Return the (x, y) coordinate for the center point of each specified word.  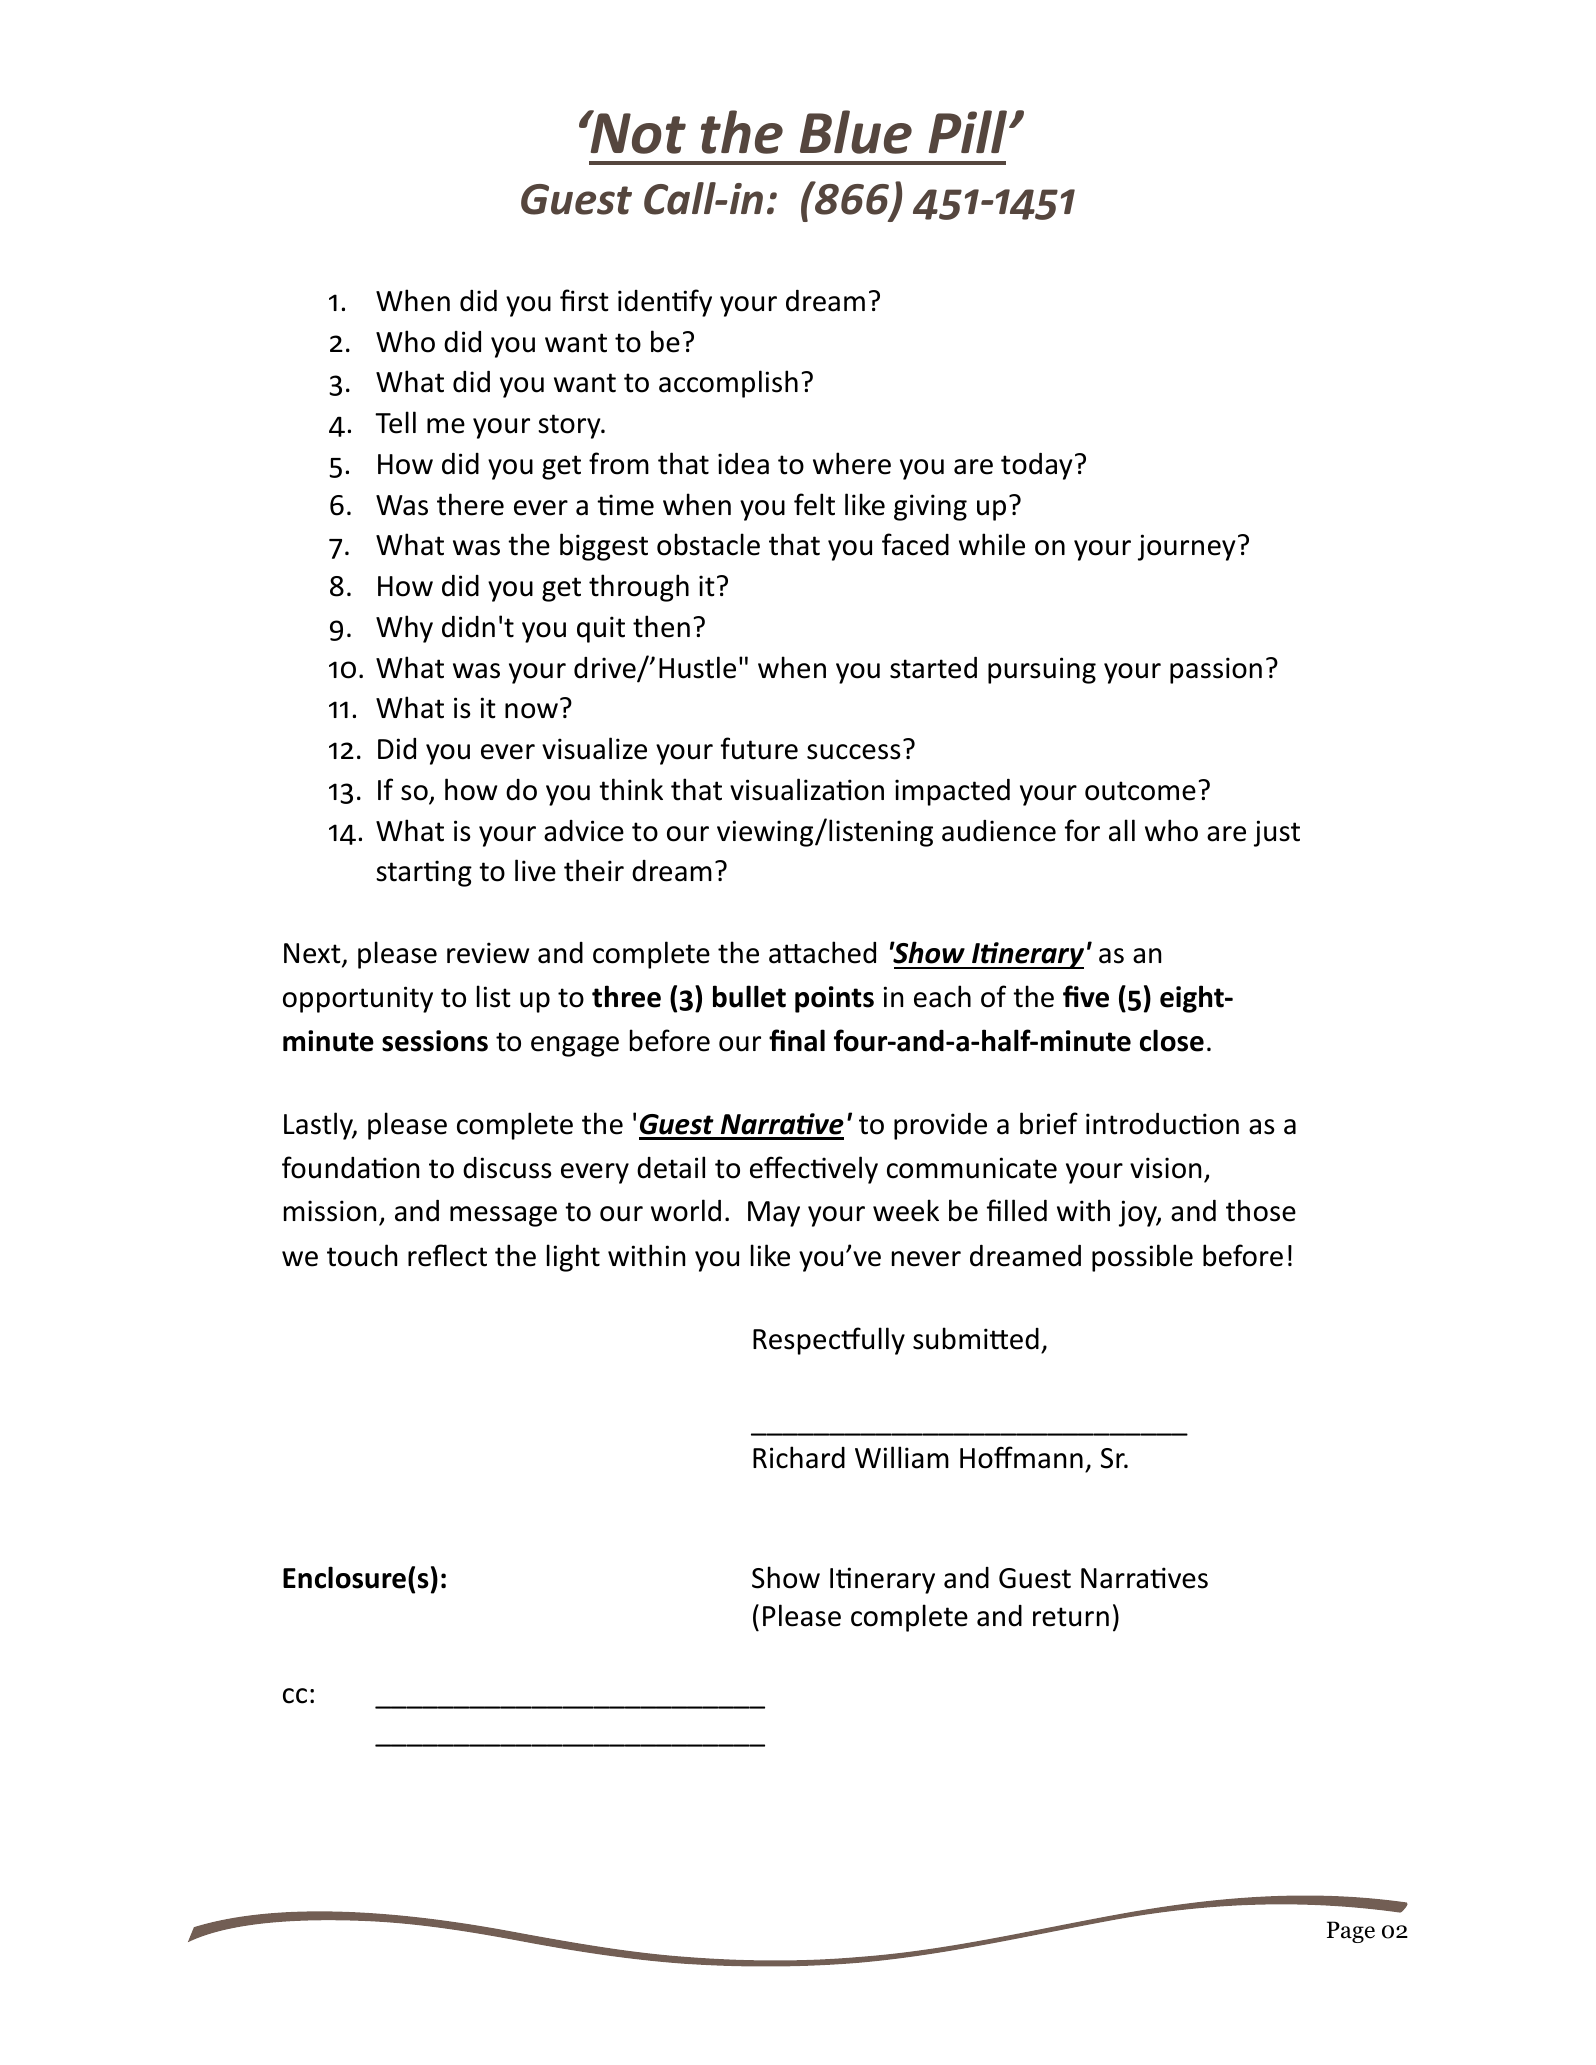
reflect (447, 1255)
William (902, 1457)
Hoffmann (1021, 1457)
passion (1216, 670)
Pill (969, 131)
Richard (799, 1457)
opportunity (358, 999)
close (1172, 1040)
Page (1351, 1932)
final (797, 1040)
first (584, 300)
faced (915, 544)
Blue (856, 132)
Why (404, 629)
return (1071, 1617)
